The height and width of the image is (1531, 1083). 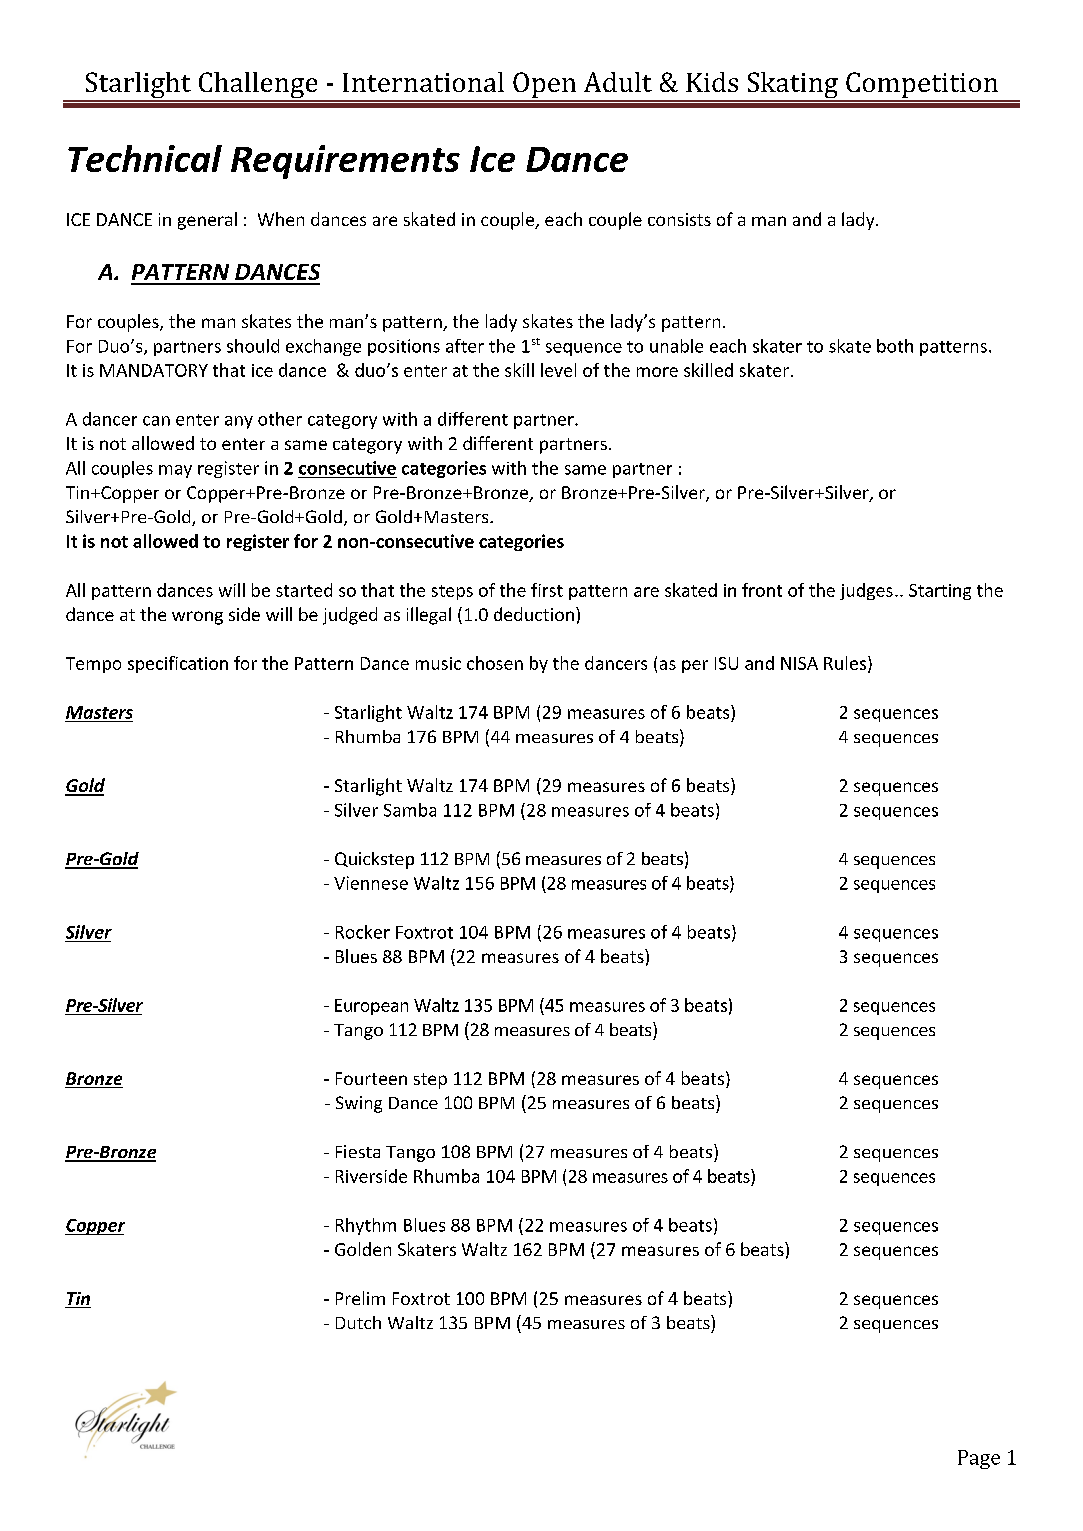 I want to click on Technical, so click(x=145, y=158).
